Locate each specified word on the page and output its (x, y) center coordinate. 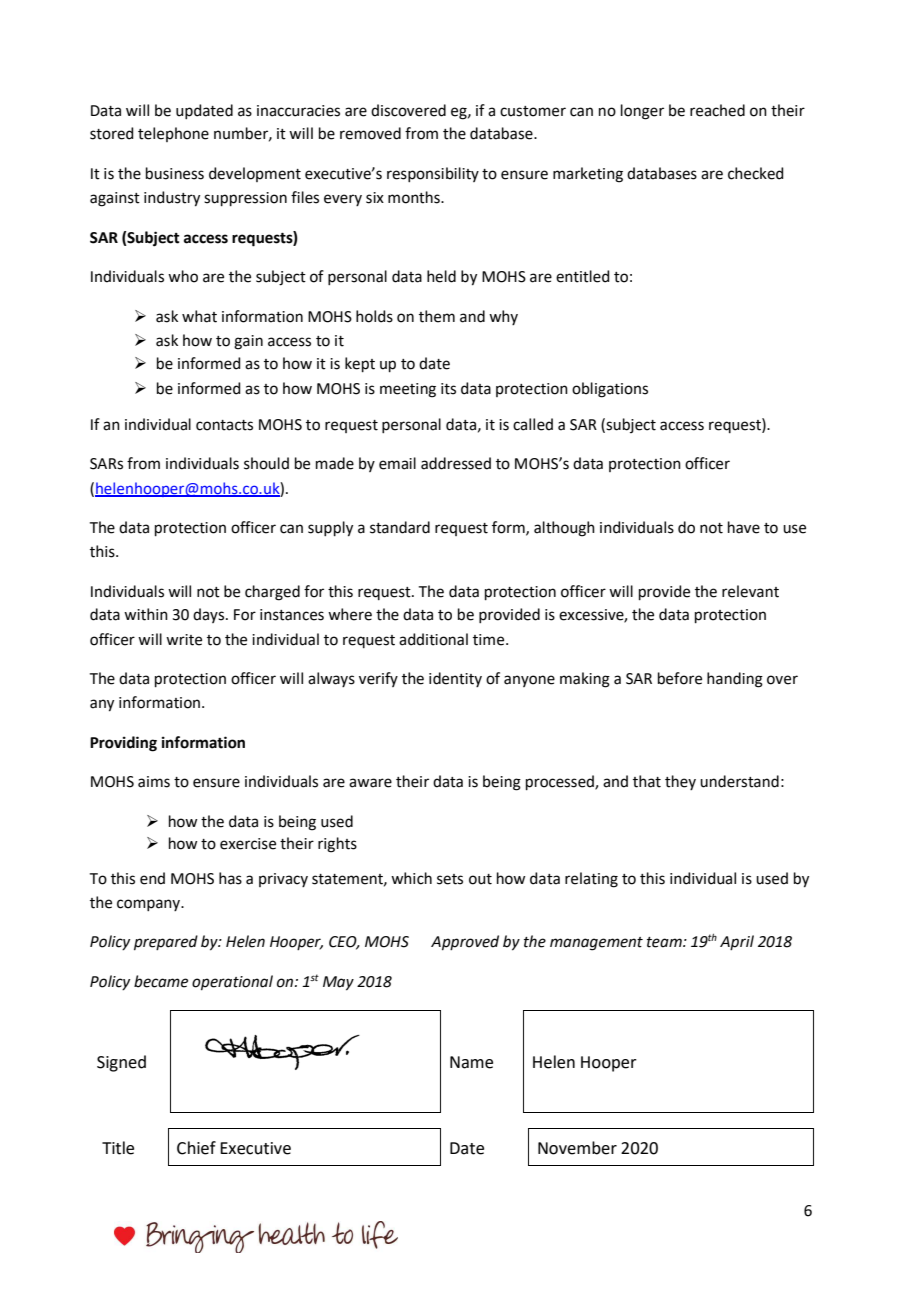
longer (642, 112)
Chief (196, 1148)
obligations (610, 390)
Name (471, 1062)
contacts (224, 425)
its (448, 389)
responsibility (433, 174)
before (680, 678)
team (665, 942)
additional (433, 639)
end (152, 878)
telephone (173, 134)
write (184, 640)
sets (450, 879)
